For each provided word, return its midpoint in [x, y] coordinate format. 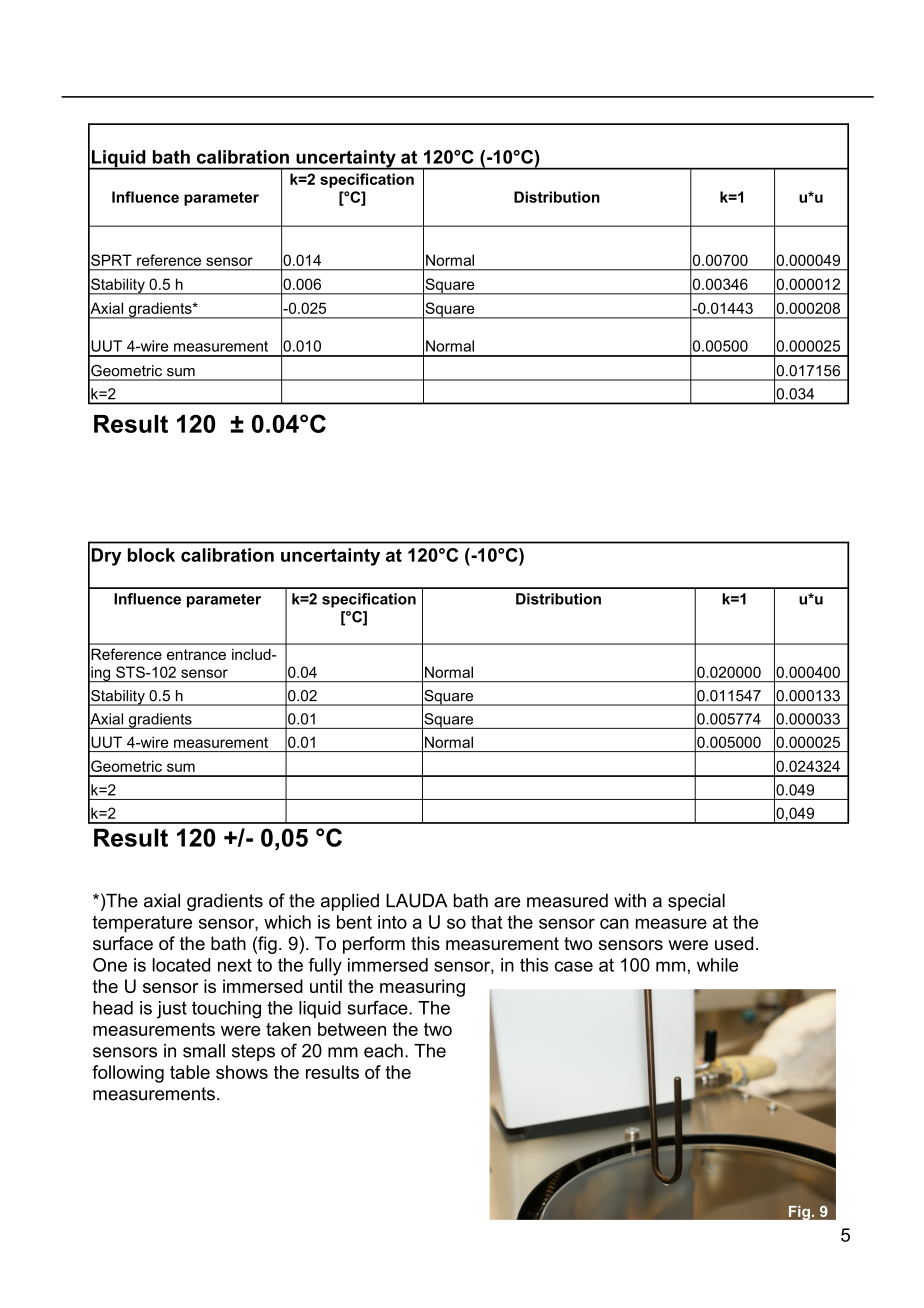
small [204, 1051]
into [392, 922]
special [696, 902]
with [630, 900]
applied [350, 902]
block [151, 555]
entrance [196, 654]
